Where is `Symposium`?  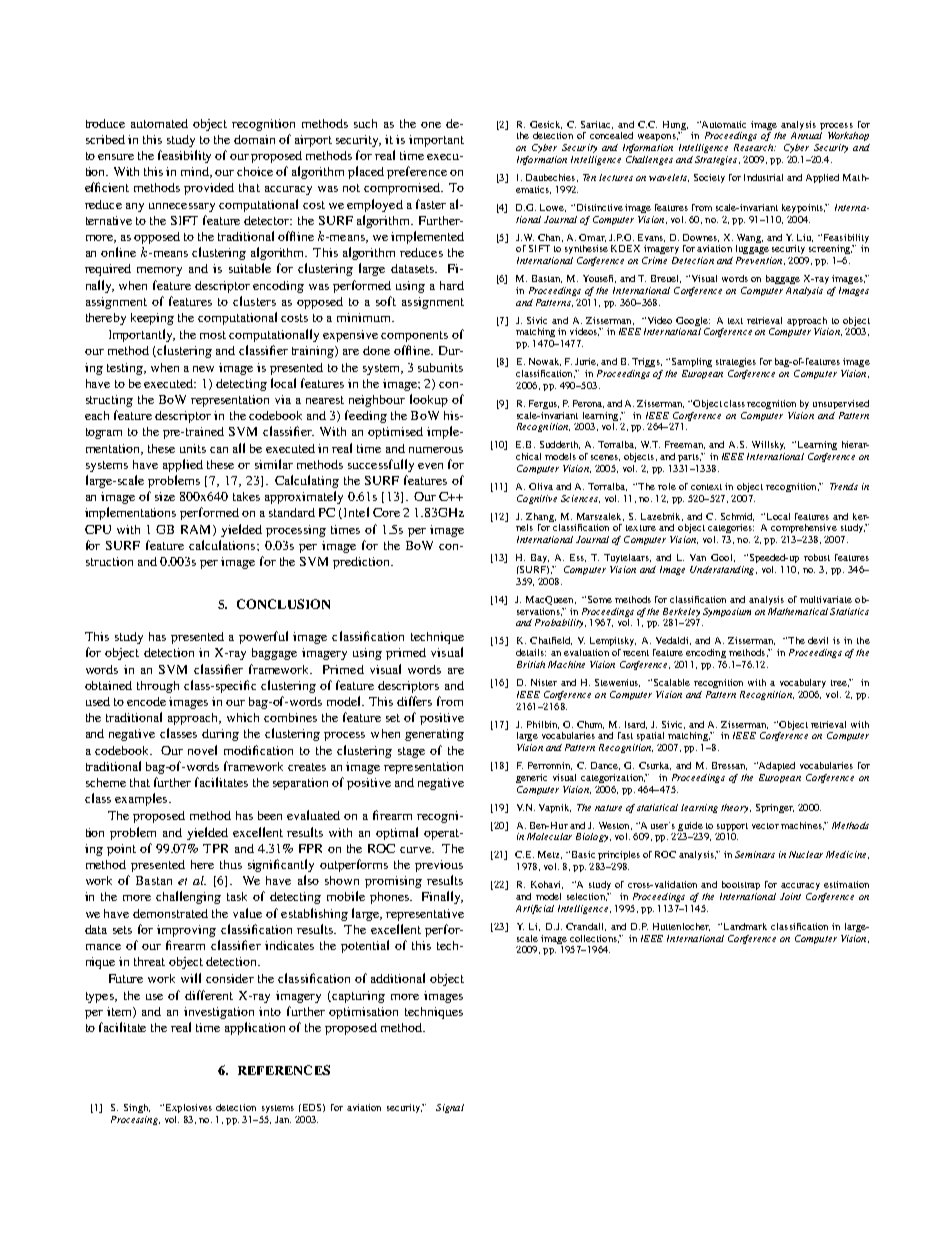
Symposium is located at coordinates (727, 612).
